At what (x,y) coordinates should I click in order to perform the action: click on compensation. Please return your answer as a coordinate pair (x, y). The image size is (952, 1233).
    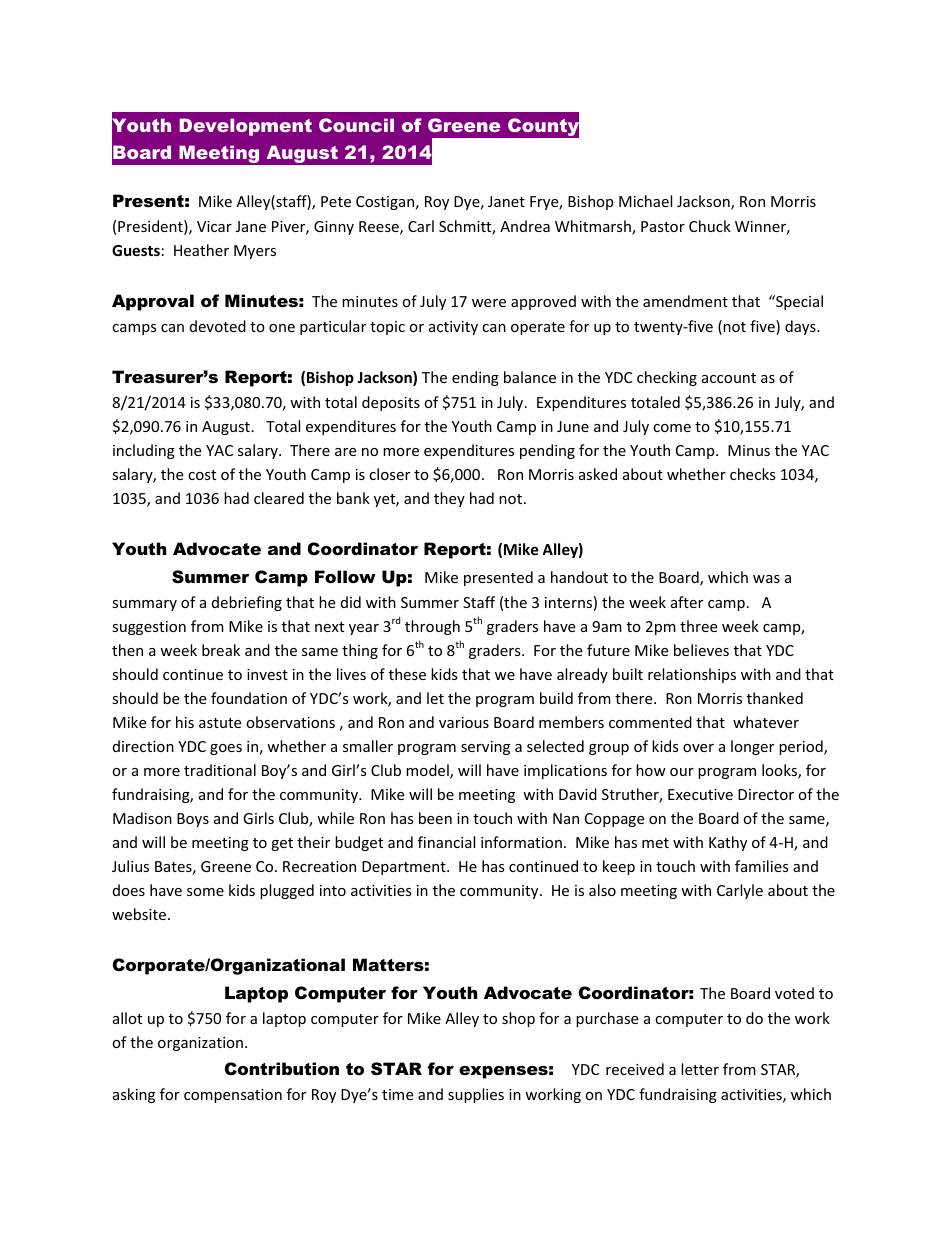
    Looking at the image, I should click on (233, 1096).
